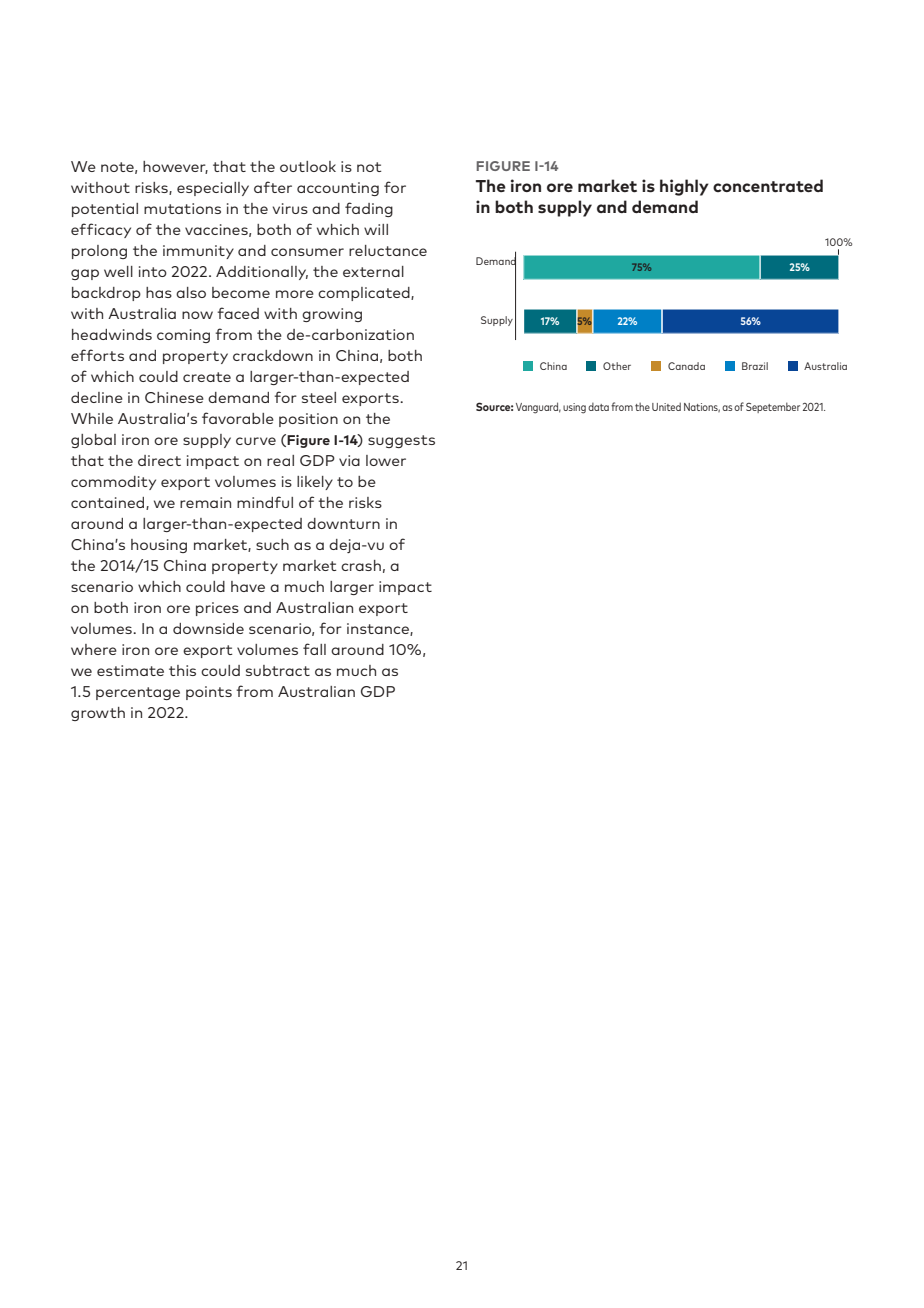 The image size is (924, 1308). I want to click on subtract, so click(278, 670).
